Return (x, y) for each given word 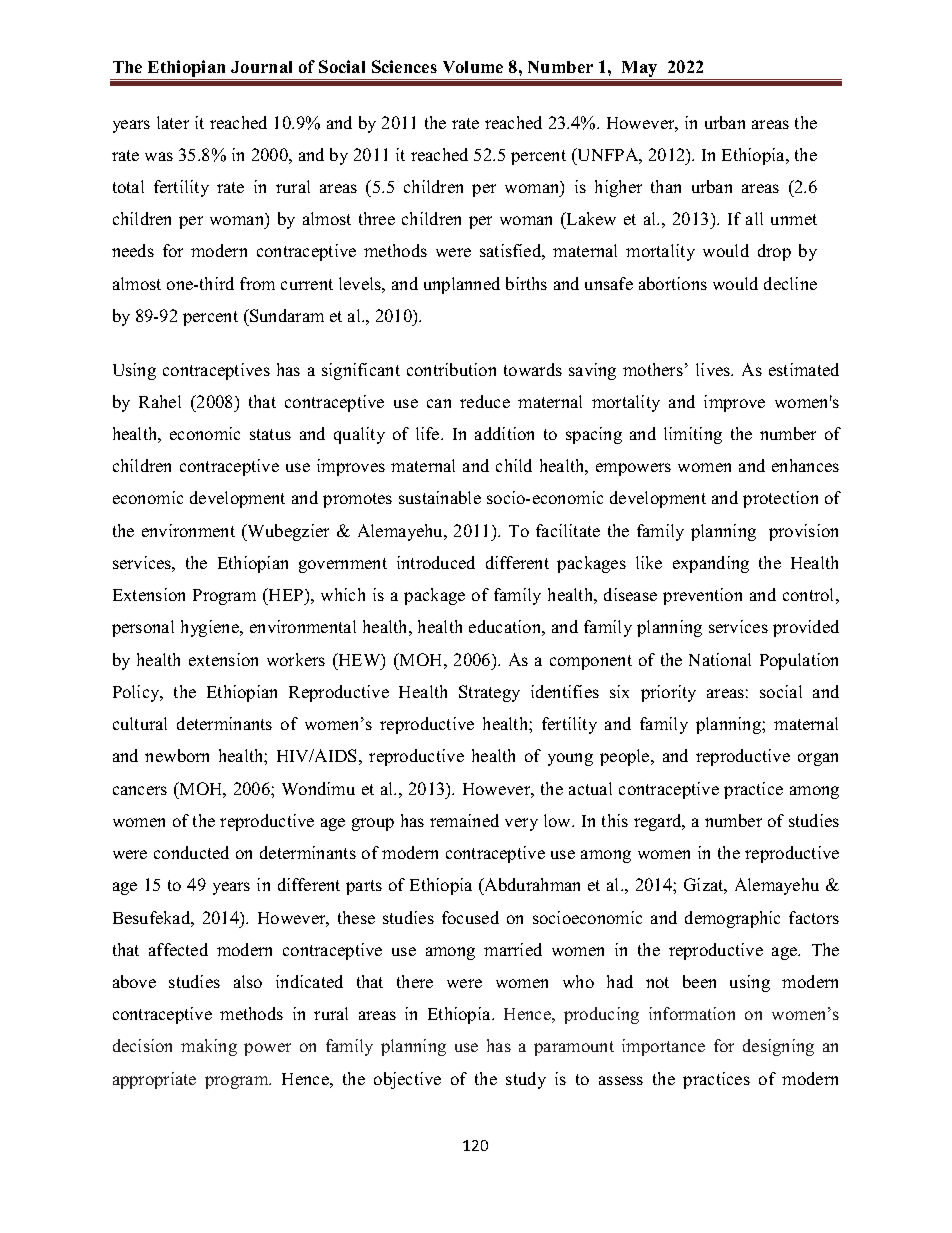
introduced (436, 562)
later (173, 122)
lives (714, 369)
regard (659, 822)
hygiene (211, 628)
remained (464, 820)
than (666, 186)
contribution (451, 369)
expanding (711, 564)
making (209, 1047)
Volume (473, 67)
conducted (191, 852)
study (526, 1080)
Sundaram (286, 315)
